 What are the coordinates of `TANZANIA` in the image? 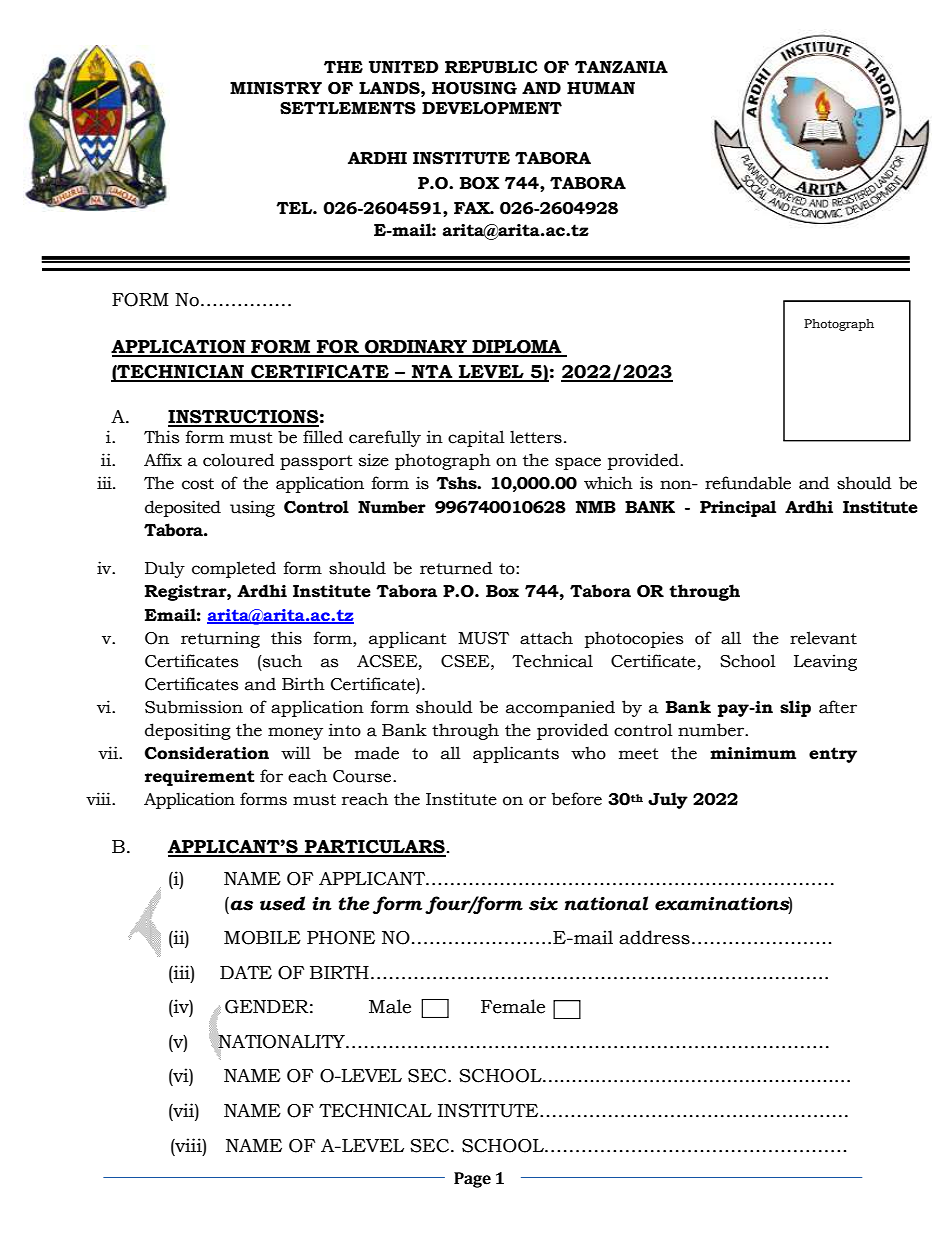 It's located at (621, 67).
